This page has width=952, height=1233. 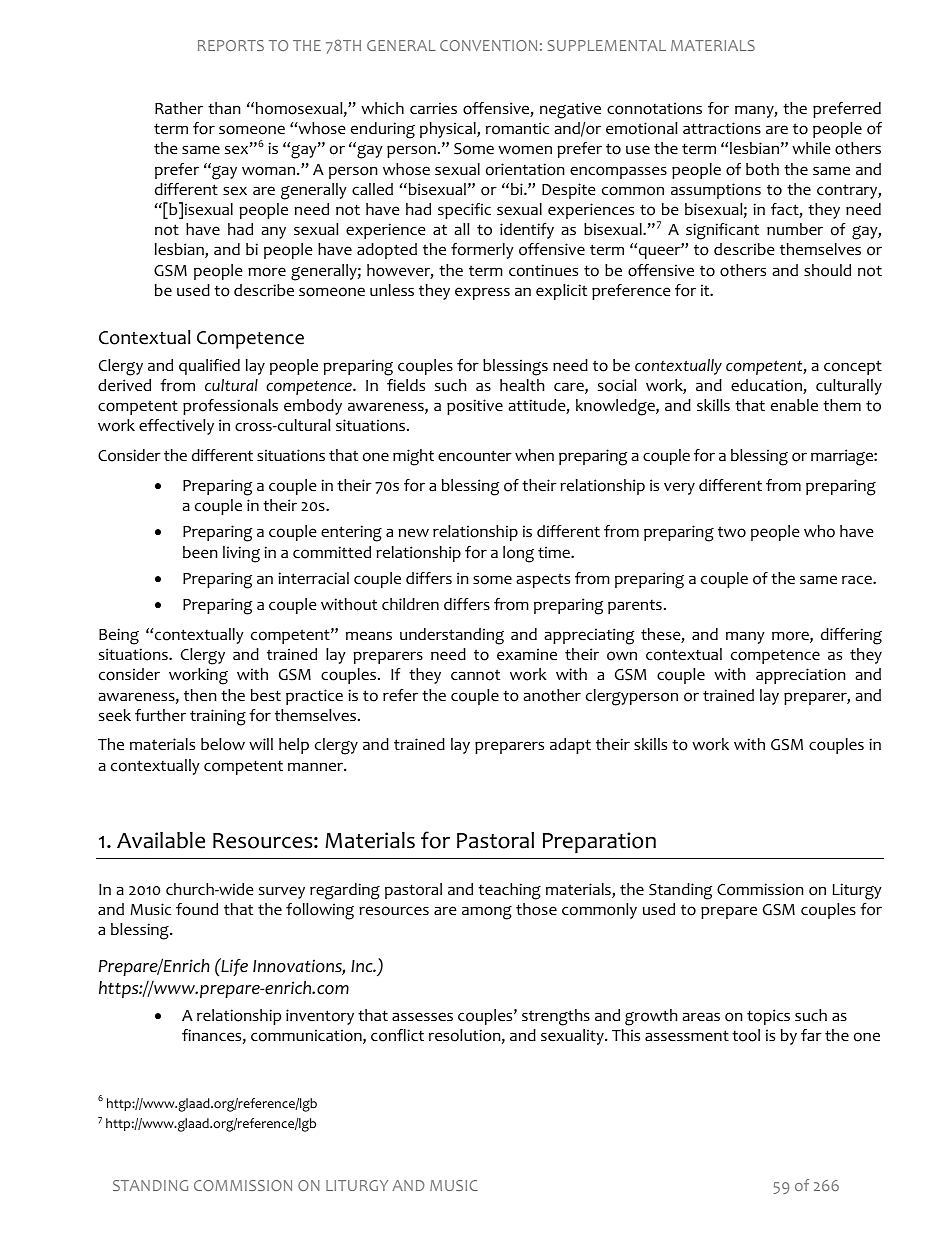 What do you see at coordinates (722, 128) in the page?
I see `attractions` at bounding box center [722, 128].
